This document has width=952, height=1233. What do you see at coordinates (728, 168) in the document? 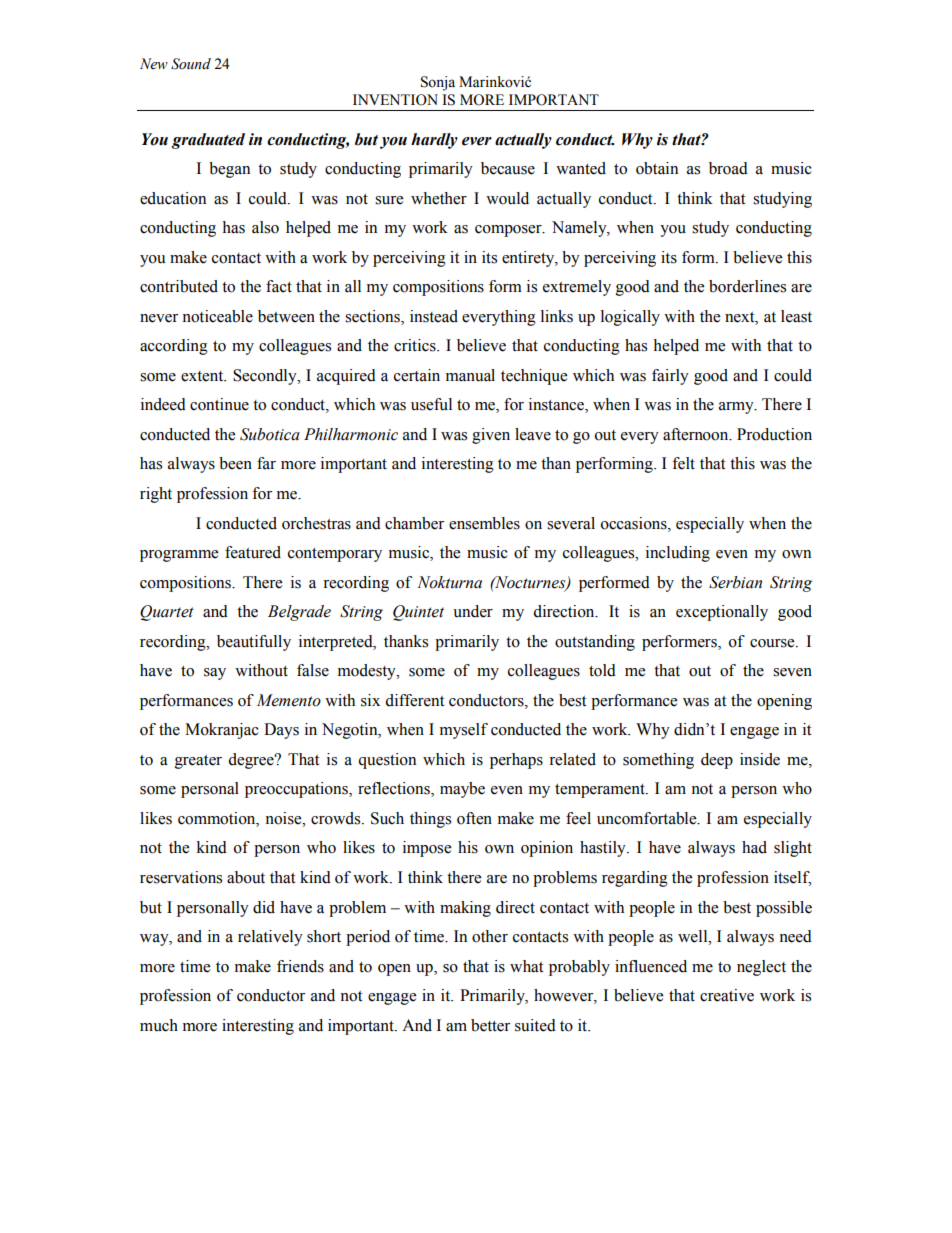
I see `broad` at bounding box center [728, 168].
